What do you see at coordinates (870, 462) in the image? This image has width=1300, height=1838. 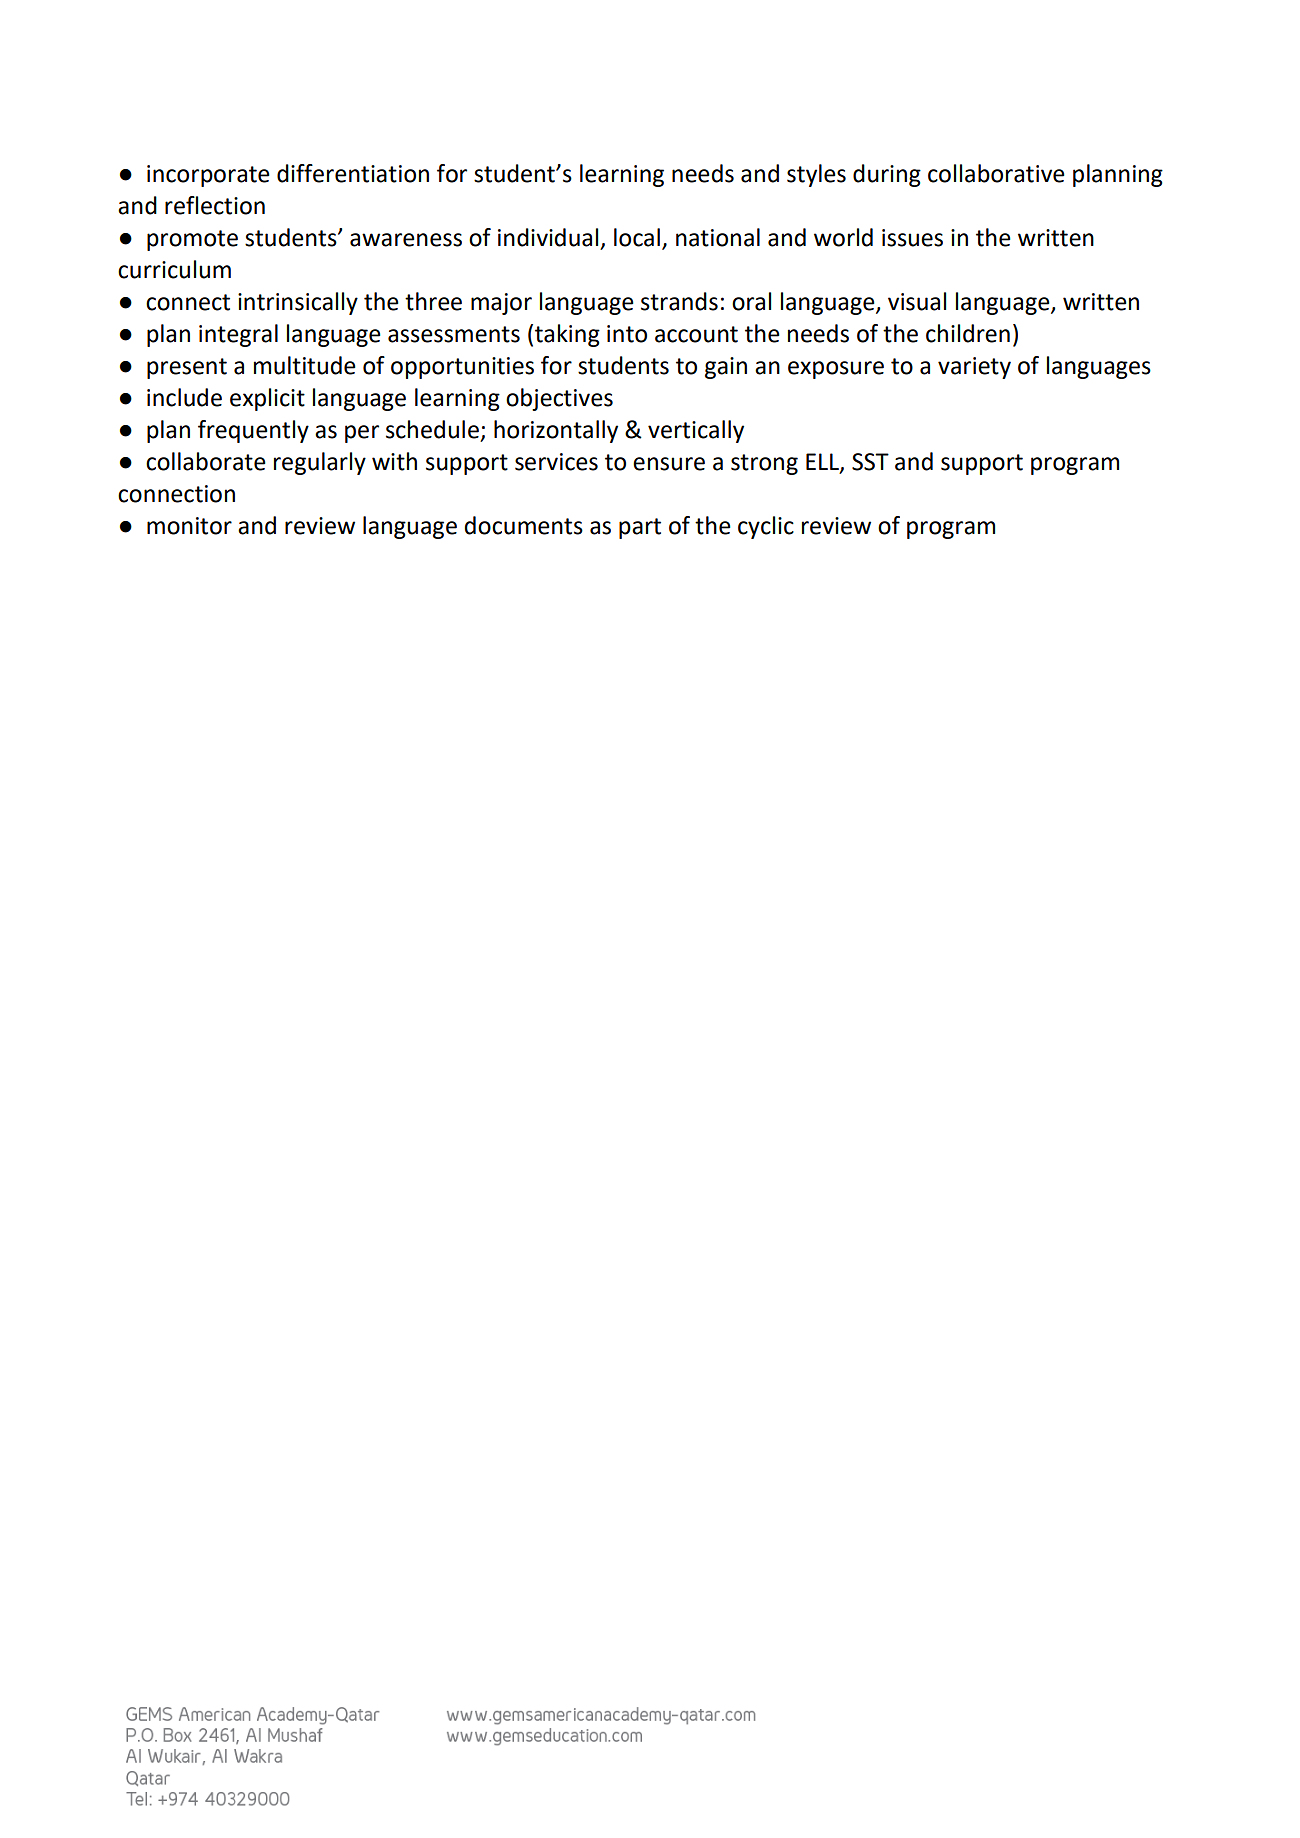 I see `SST` at bounding box center [870, 462].
